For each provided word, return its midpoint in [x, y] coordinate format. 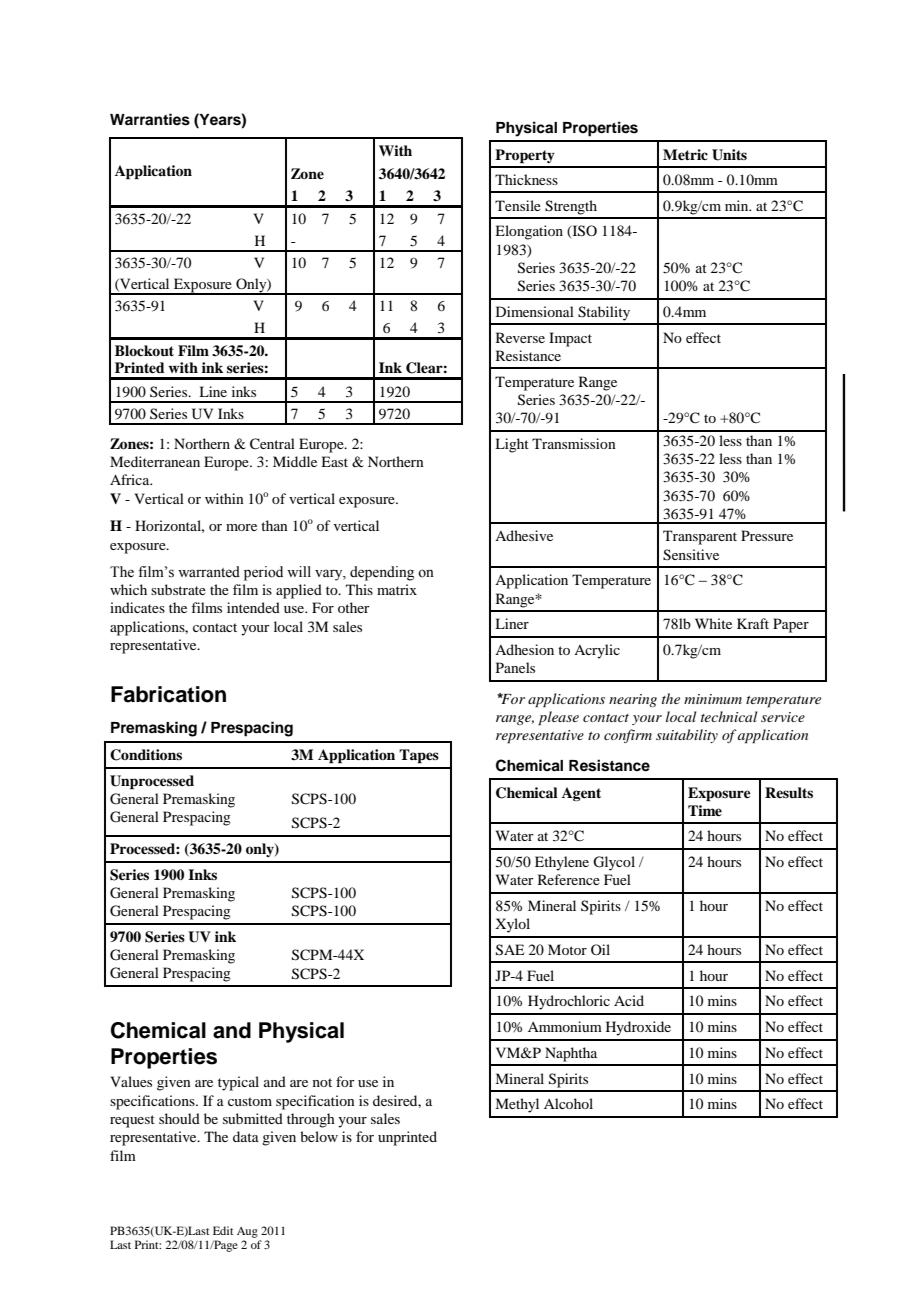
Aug [247, 1232]
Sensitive [691, 555]
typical [238, 1083]
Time [705, 810]
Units [729, 155]
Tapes [419, 756]
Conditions [146, 755]
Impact [570, 339]
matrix [397, 589]
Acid [629, 1000]
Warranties [150, 119]
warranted [209, 572]
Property [525, 156]
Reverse [520, 337]
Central [272, 444]
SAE [510, 950]
